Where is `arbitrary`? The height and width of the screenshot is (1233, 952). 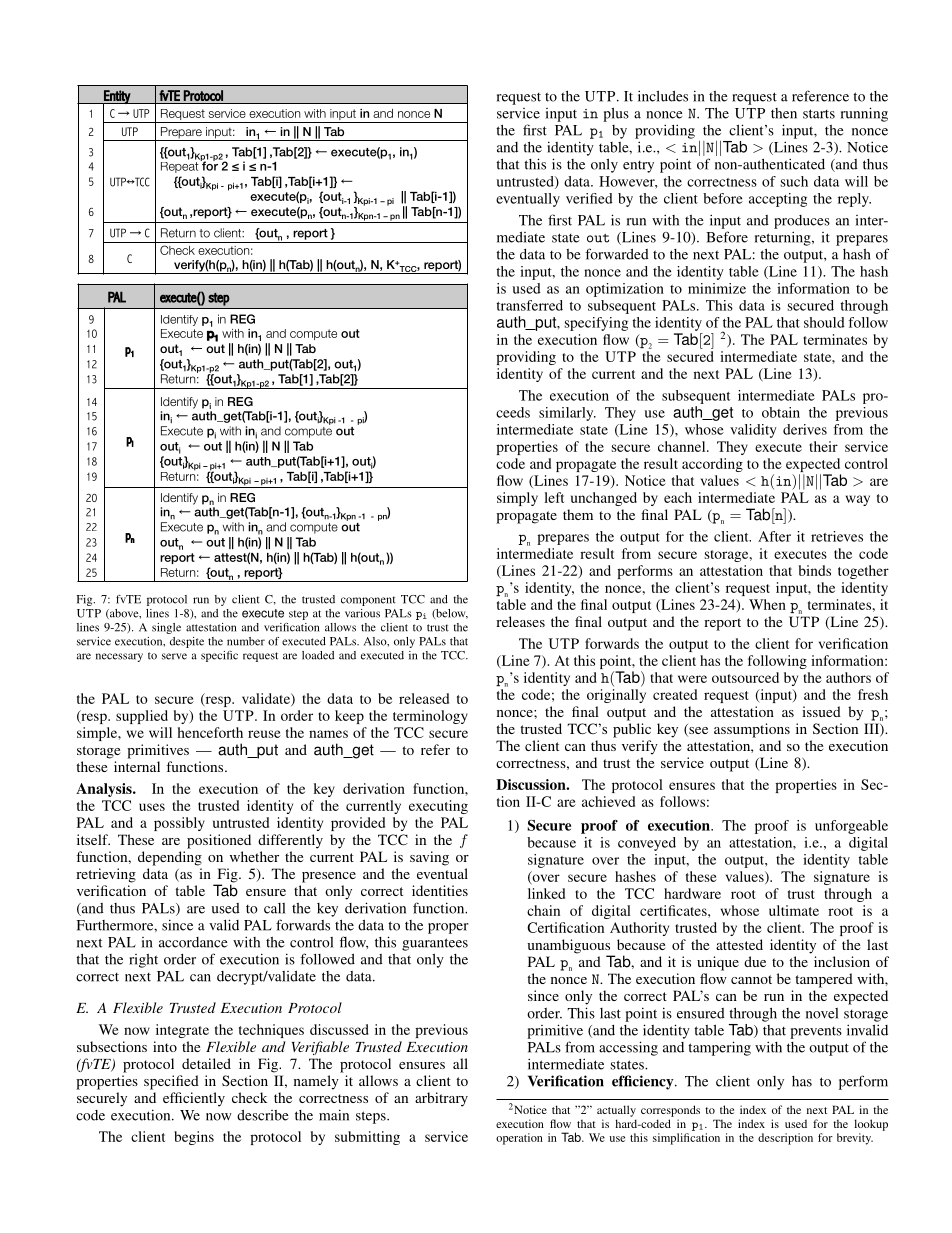
arbitrary is located at coordinates (441, 1099).
